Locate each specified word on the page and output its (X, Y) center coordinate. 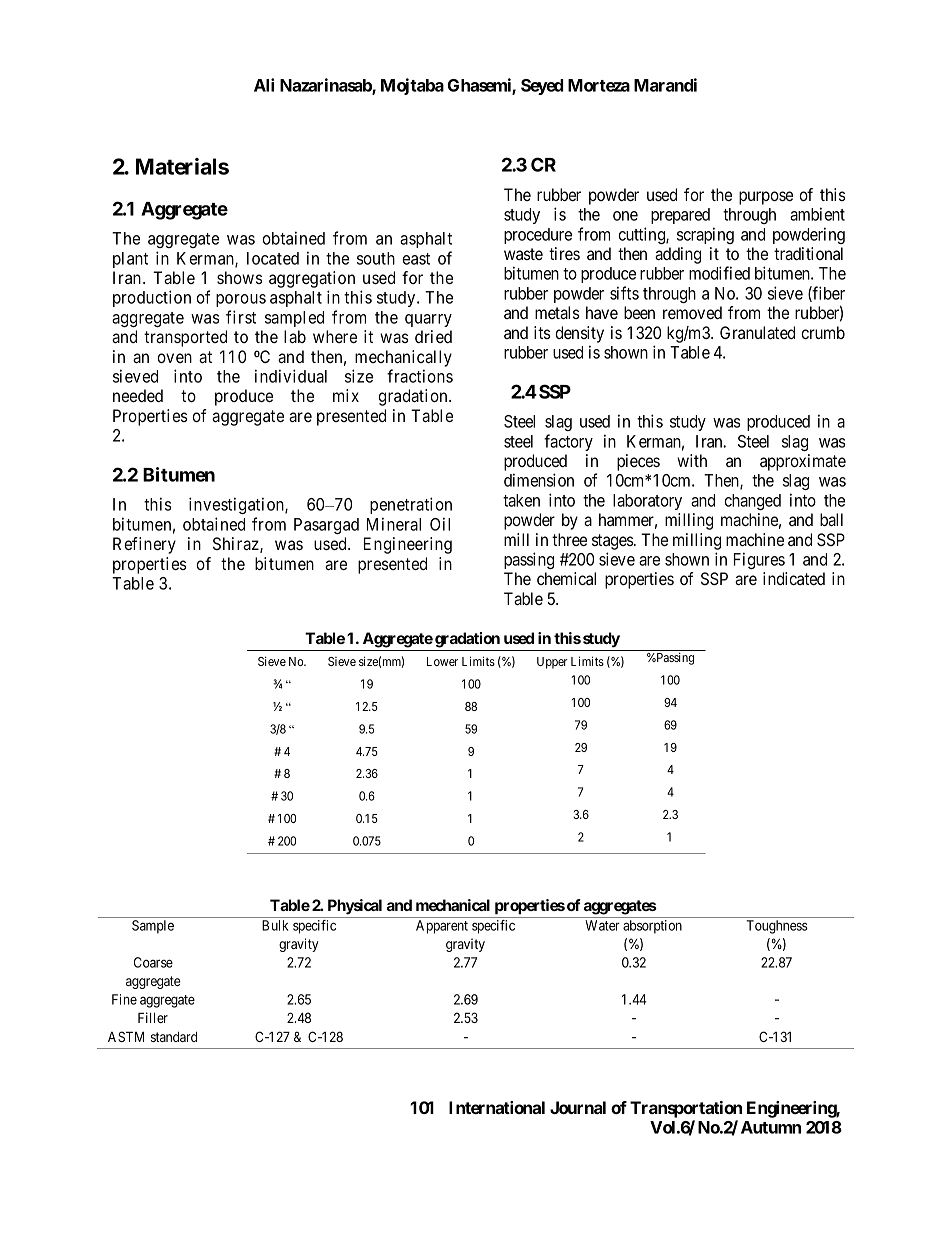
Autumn (771, 1127)
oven (174, 358)
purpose (766, 198)
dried (433, 336)
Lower (442, 661)
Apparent (442, 927)
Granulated (757, 332)
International (497, 1107)
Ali (264, 85)
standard (174, 1037)
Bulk (275, 925)
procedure (538, 236)
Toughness (777, 927)
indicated (794, 578)
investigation (237, 505)
